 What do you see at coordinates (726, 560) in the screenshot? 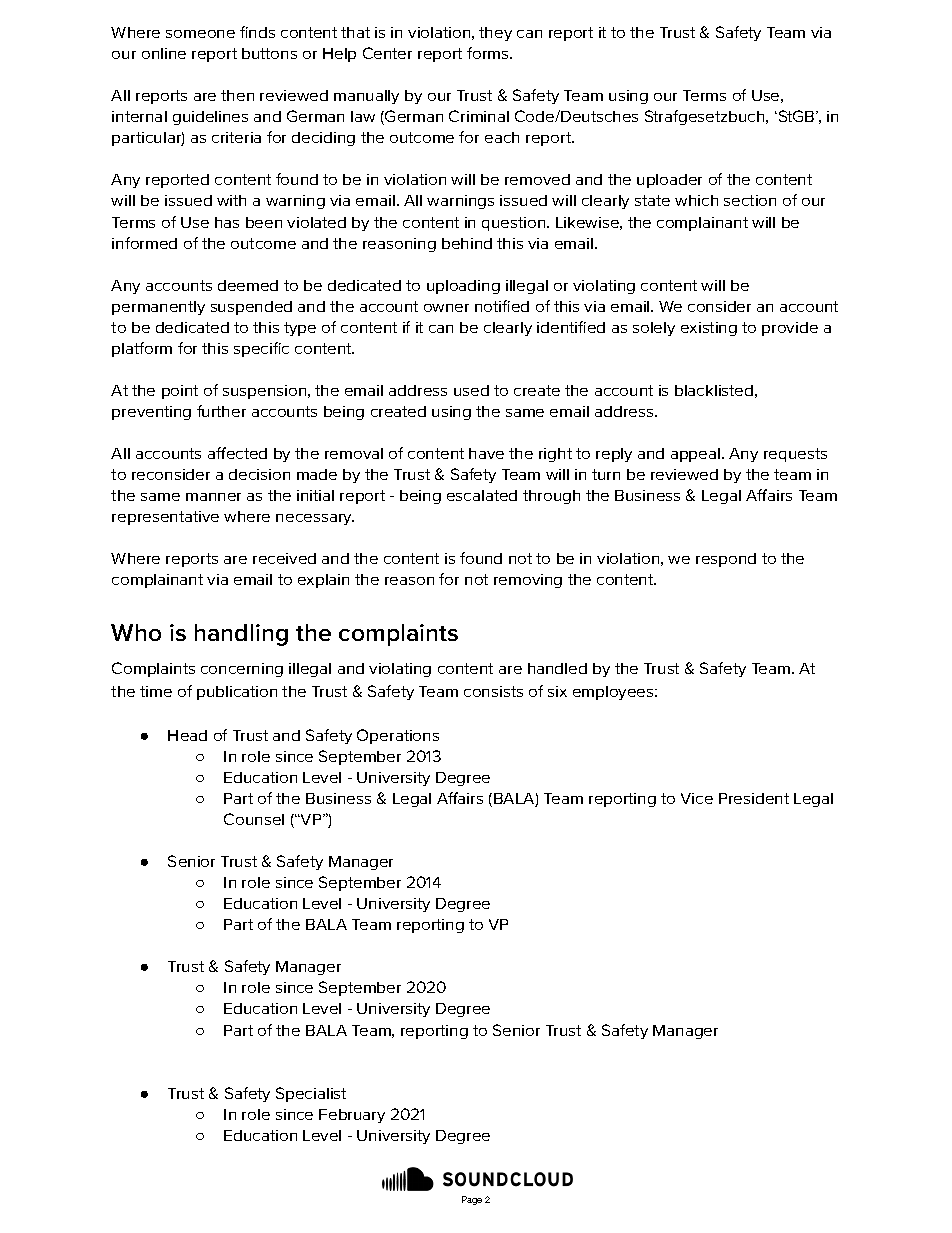
I see `respond` at bounding box center [726, 560].
